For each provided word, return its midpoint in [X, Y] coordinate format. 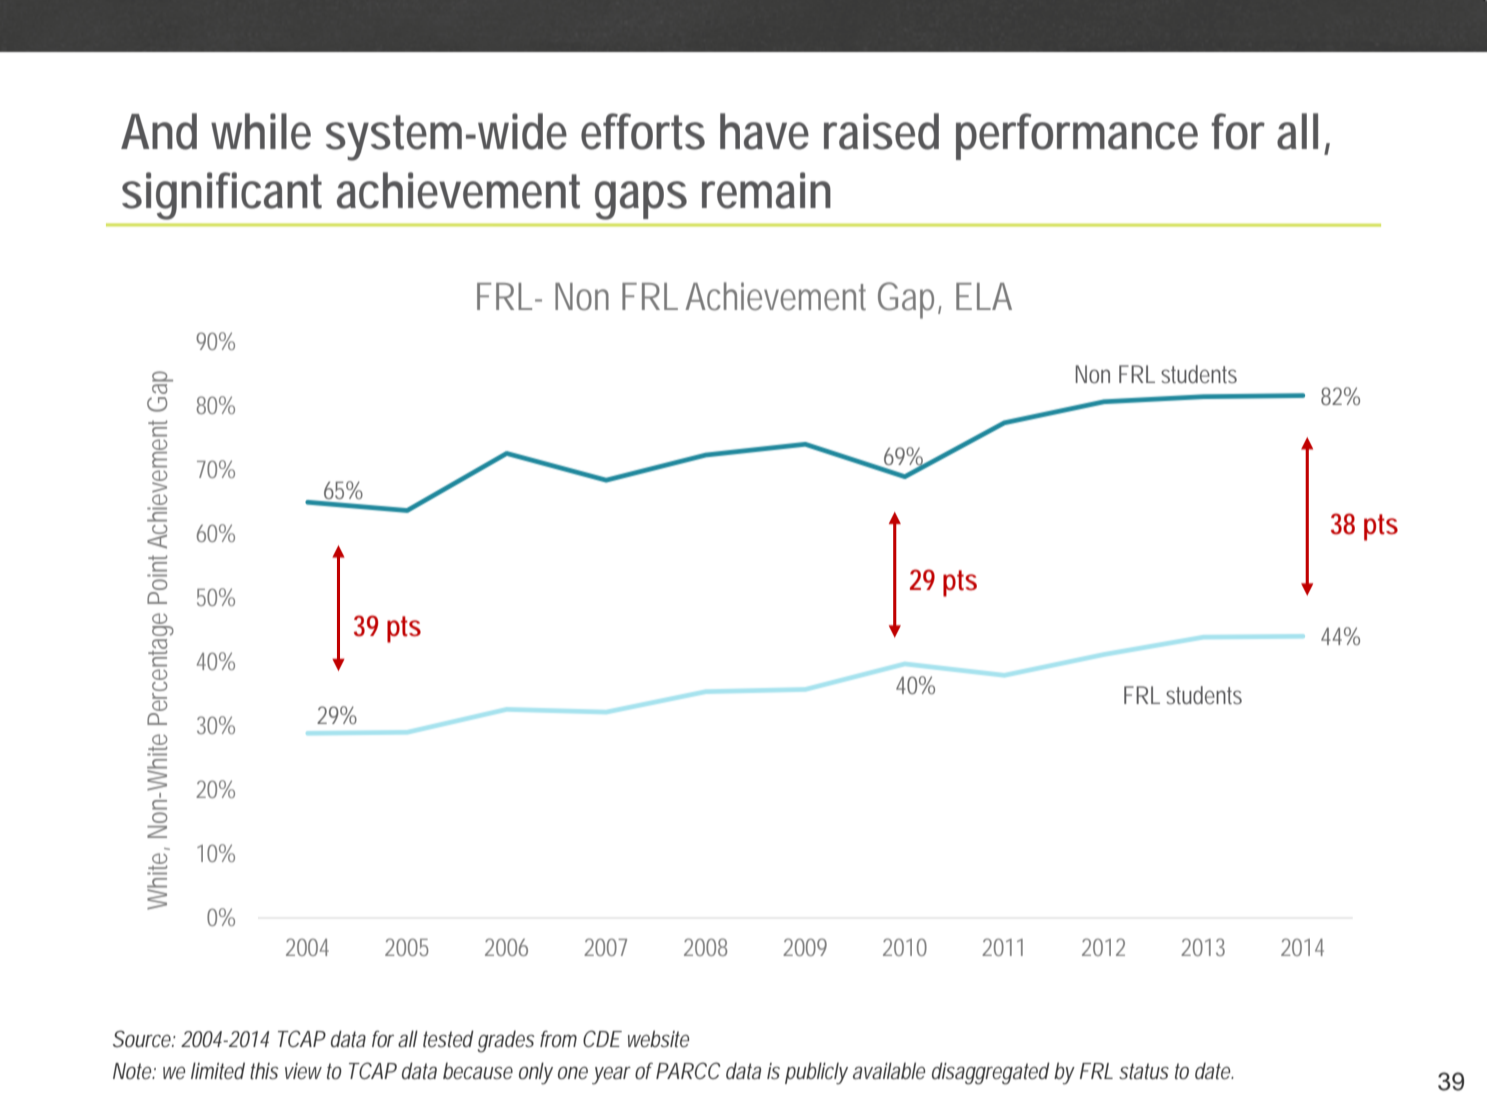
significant [222, 196]
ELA [984, 296]
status [1144, 1071]
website [658, 1039]
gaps [641, 200]
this [264, 1070]
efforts [643, 131]
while [261, 131]
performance [1077, 136]
